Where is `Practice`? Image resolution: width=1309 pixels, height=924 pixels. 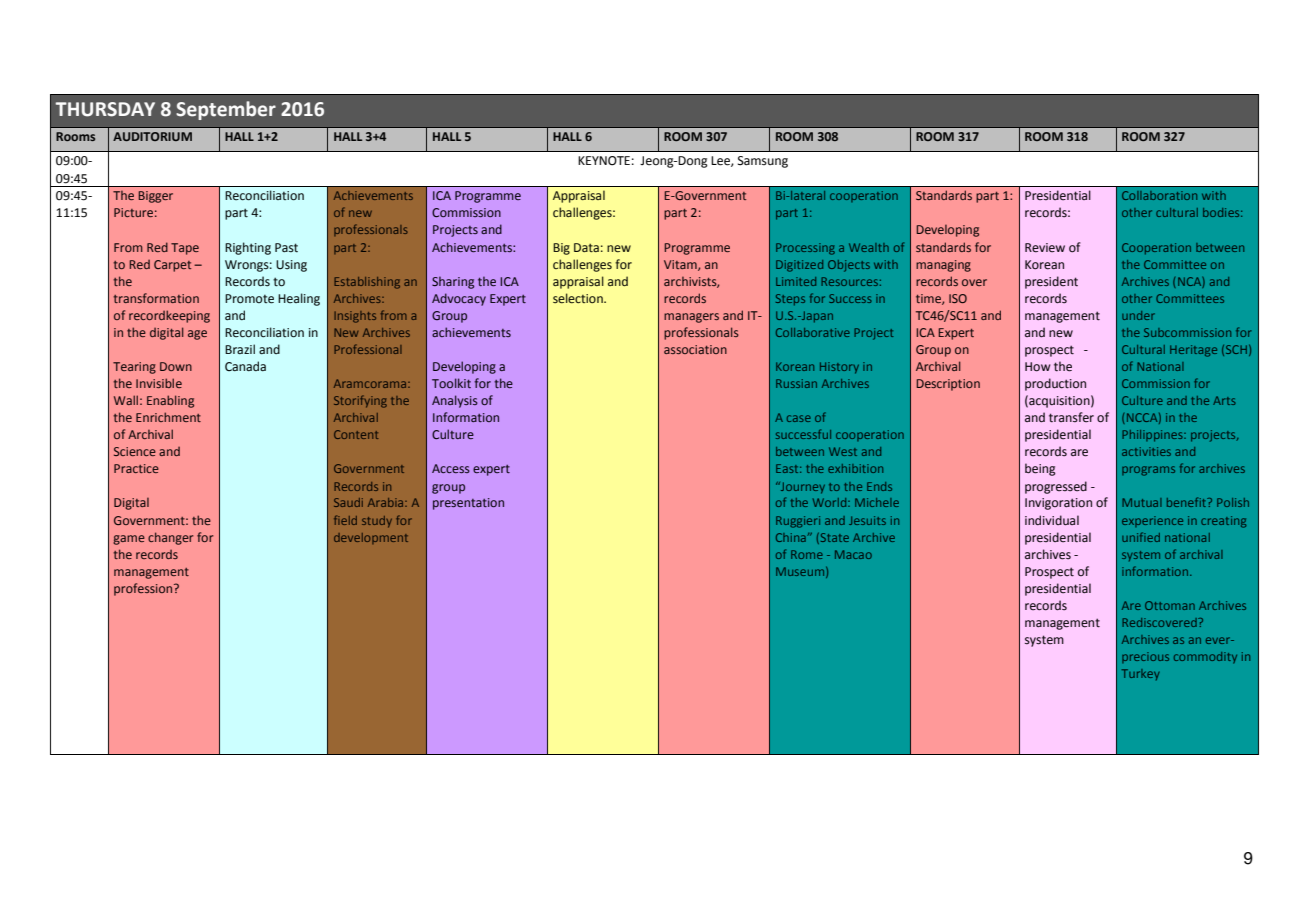 Practice is located at coordinates (136, 468).
